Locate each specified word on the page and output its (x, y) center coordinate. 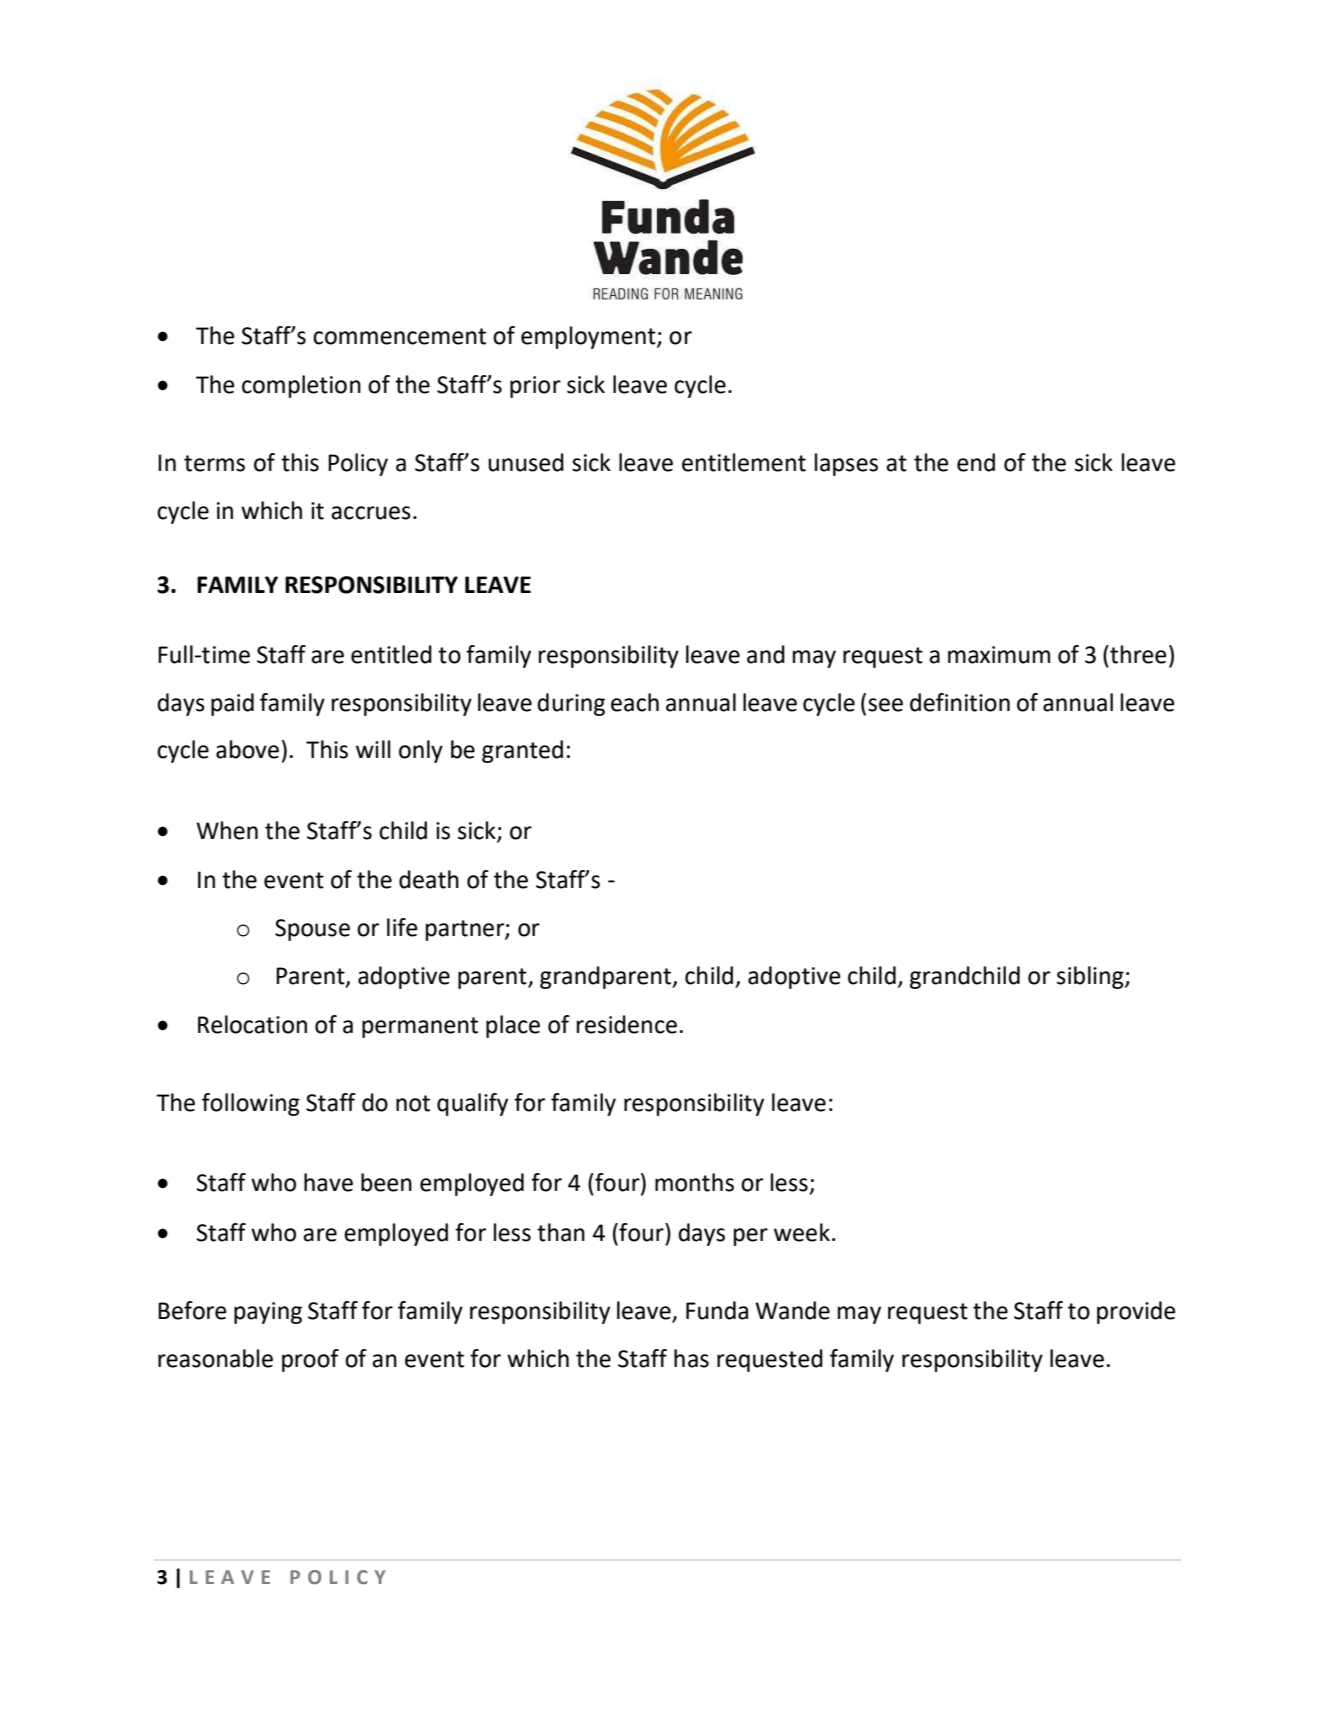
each (635, 702)
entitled (391, 654)
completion (301, 386)
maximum (999, 655)
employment (589, 337)
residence (627, 1024)
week (802, 1232)
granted (522, 751)
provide (1136, 1312)
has (691, 1358)
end (976, 462)
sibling (1091, 977)
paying (268, 1313)
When (227, 830)
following (251, 1104)
